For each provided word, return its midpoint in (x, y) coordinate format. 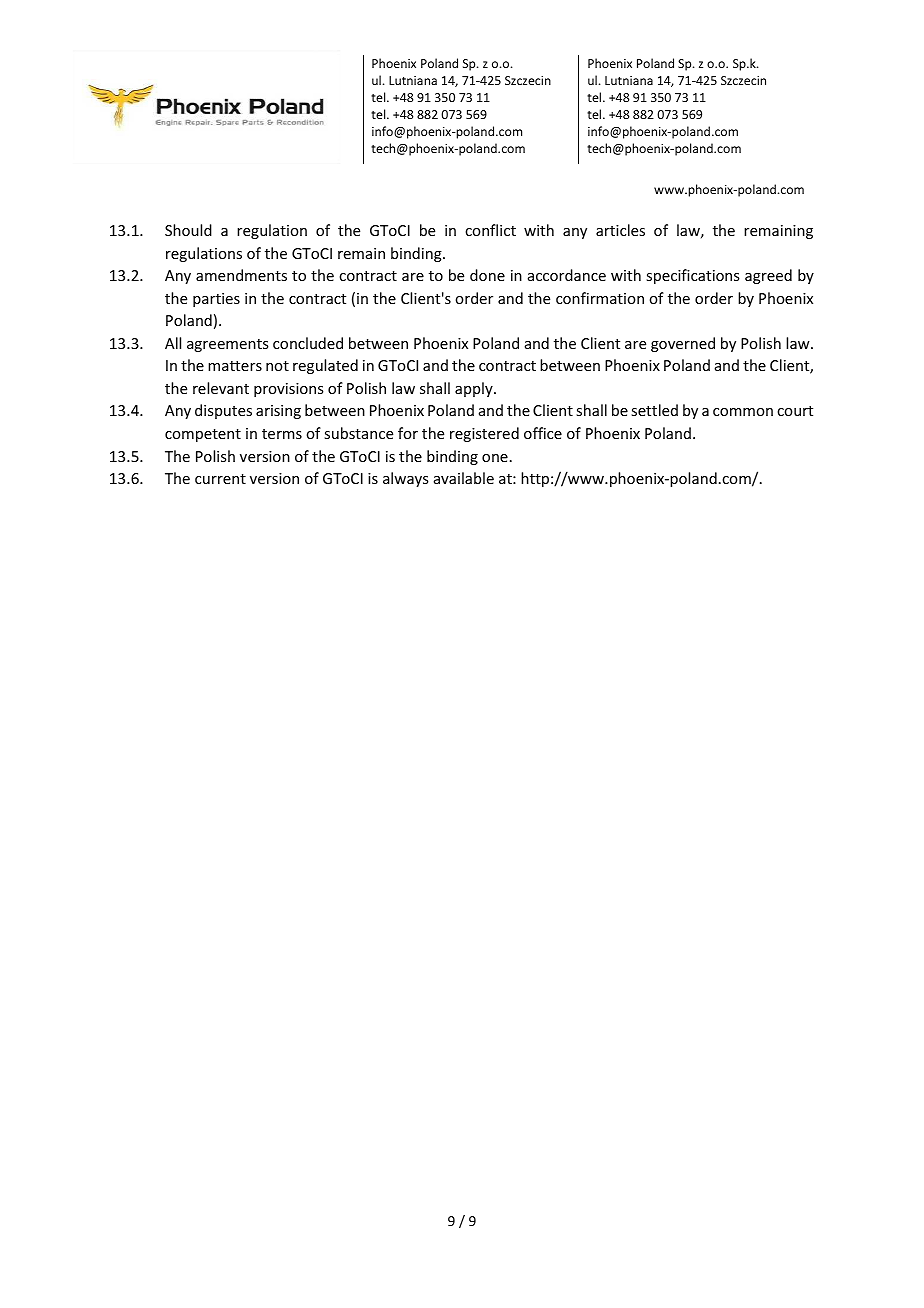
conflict (490, 230)
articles (620, 230)
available (464, 478)
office (543, 433)
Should (188, 230)
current (220, 479)
